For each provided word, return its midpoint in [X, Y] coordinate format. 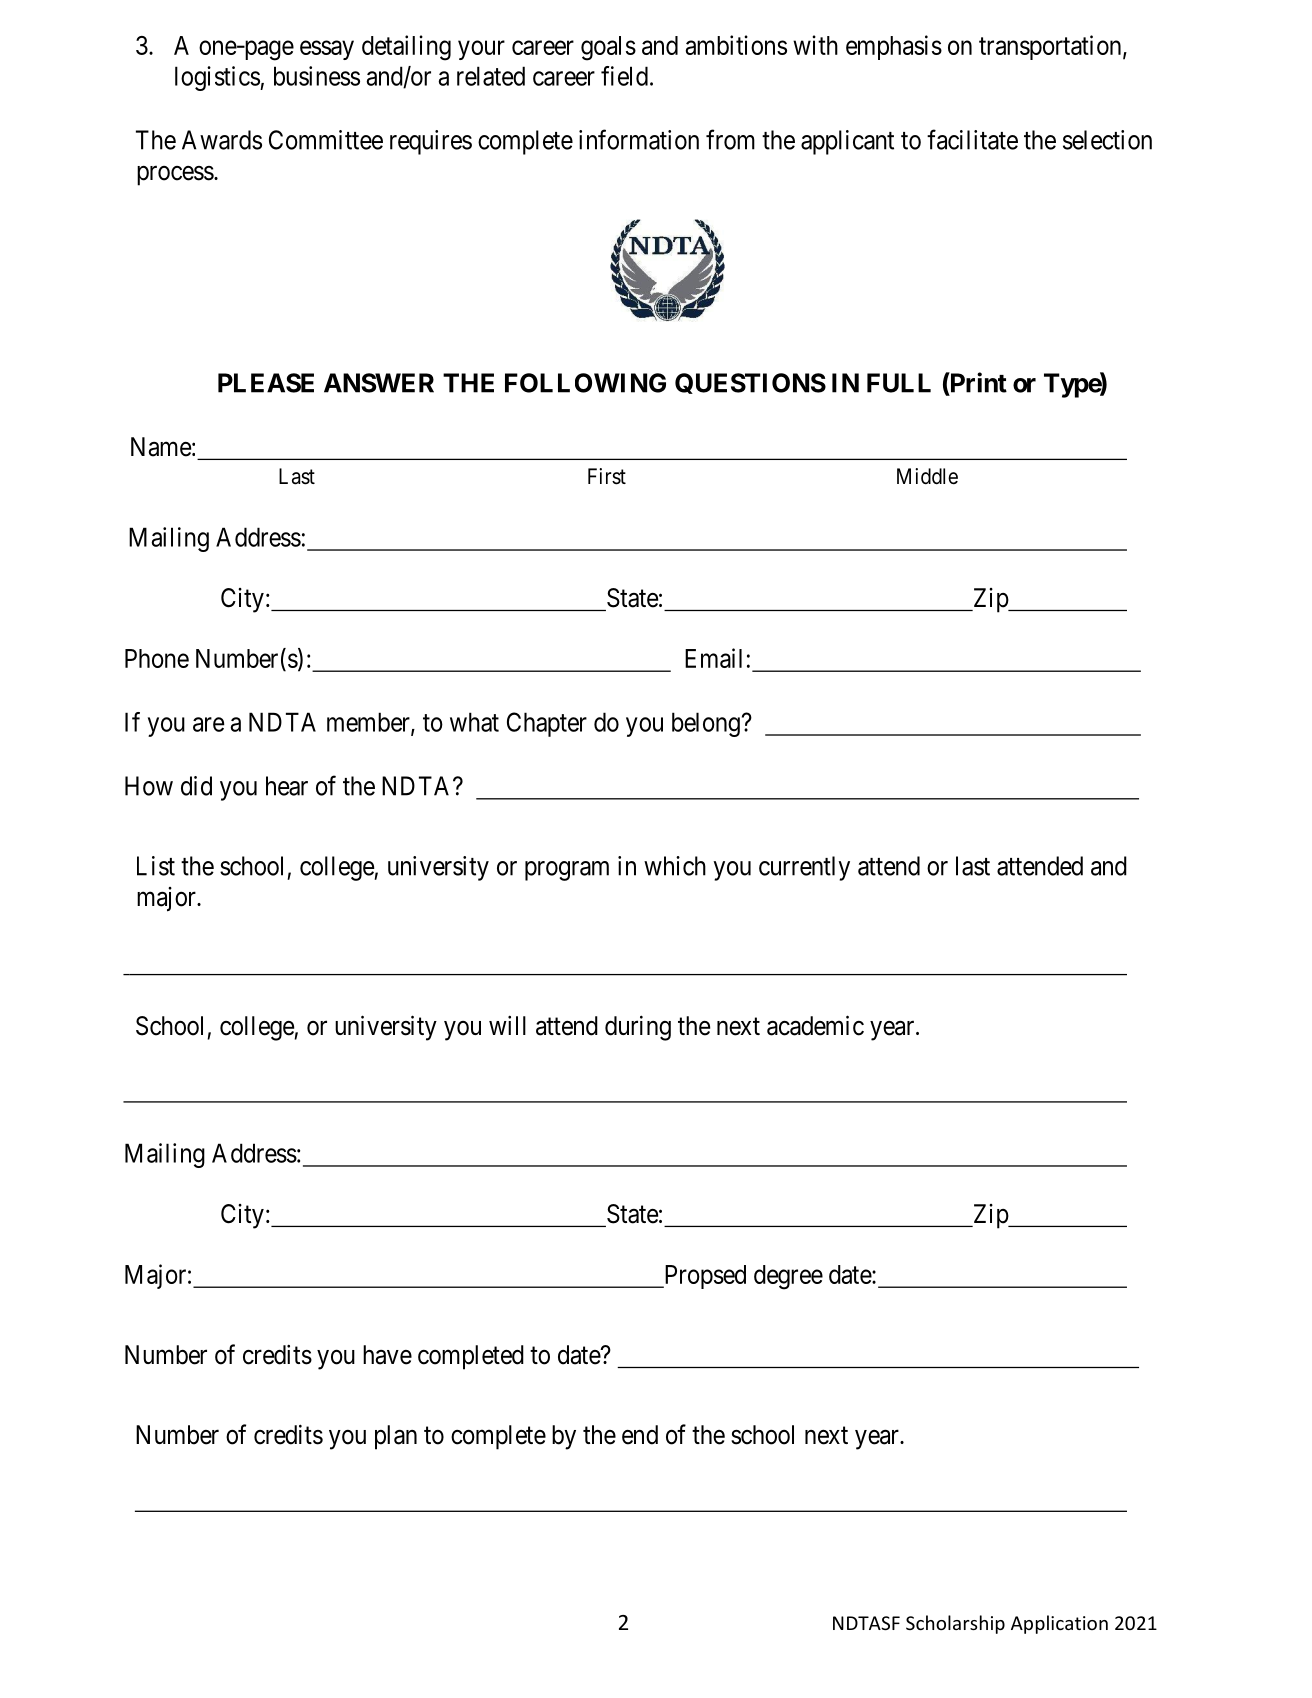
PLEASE [266, 383]
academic [815, 1025]
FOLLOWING [585, 383]
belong [706, 724]
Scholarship [955, 1624]
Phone [157, 658]
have [387, 1355]
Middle [927, 476]
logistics [218, 78]
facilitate [972, 139]
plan [396, 1437]
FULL [899, 383]
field [624, 76]
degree [788, 1277]
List [156, 866]
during [638, 1028]
